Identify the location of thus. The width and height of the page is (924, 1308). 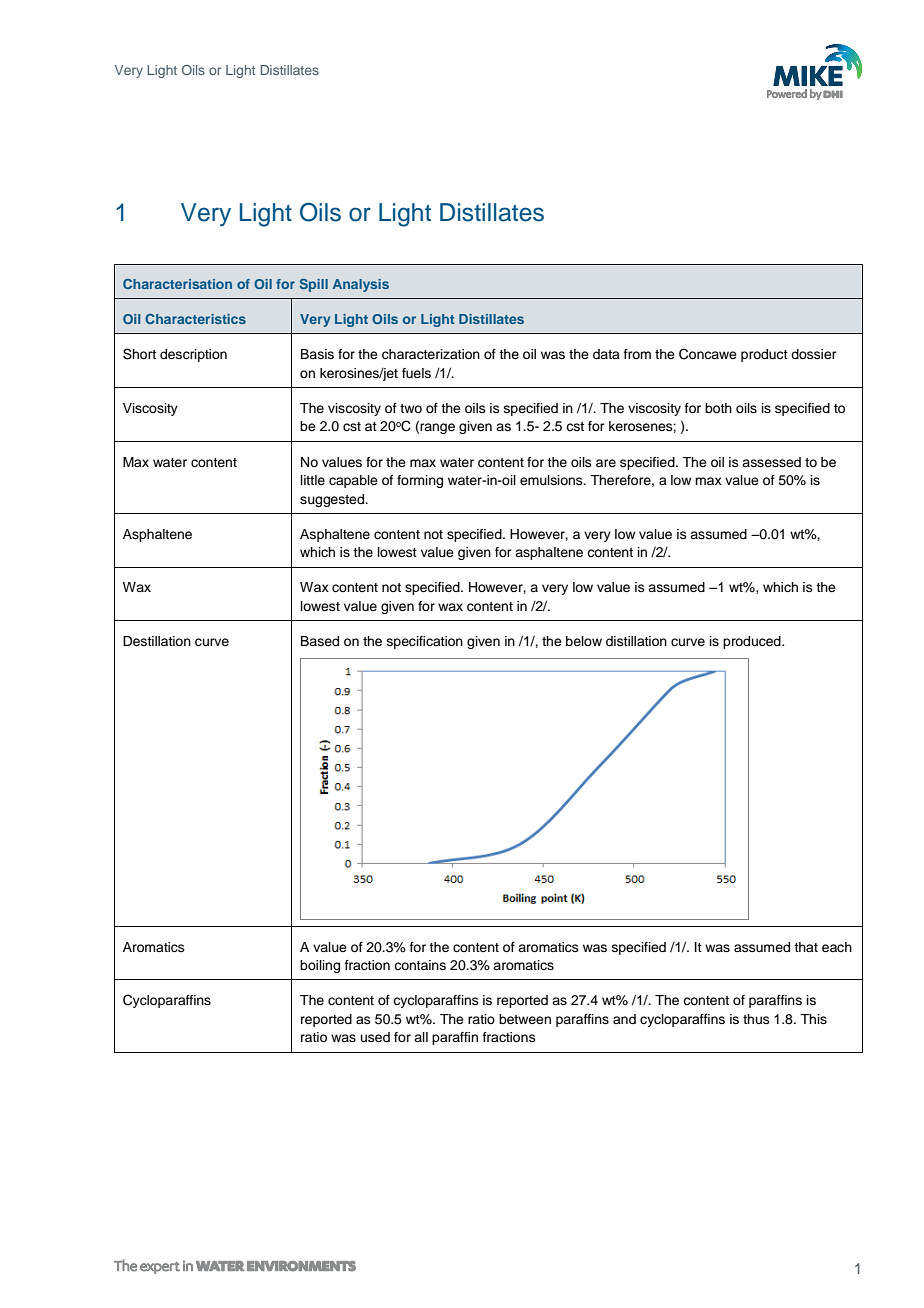
(756, 1019).
